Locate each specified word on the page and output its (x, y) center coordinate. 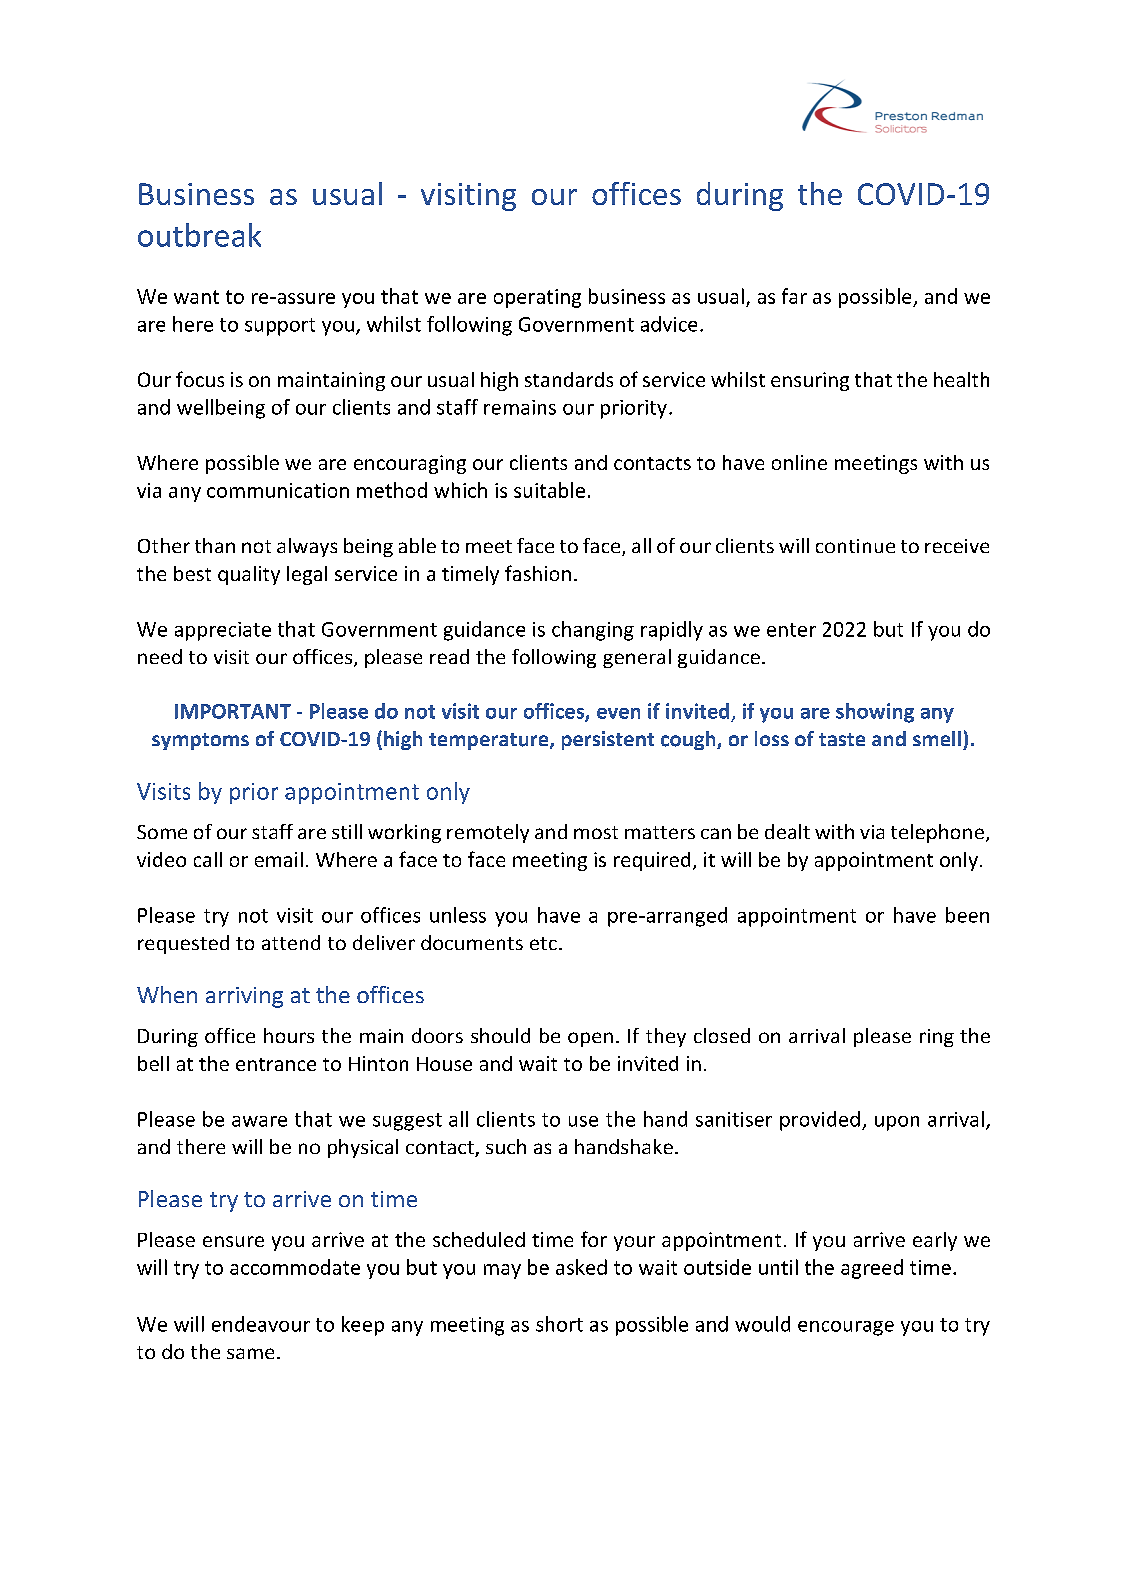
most (596, 832)
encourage (846, 1328)
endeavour (261, 1324)
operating (537, 298)
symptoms (200, 741)
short (559, 1324)
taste (842, 739)
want (196, 297)
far (794, 296)
